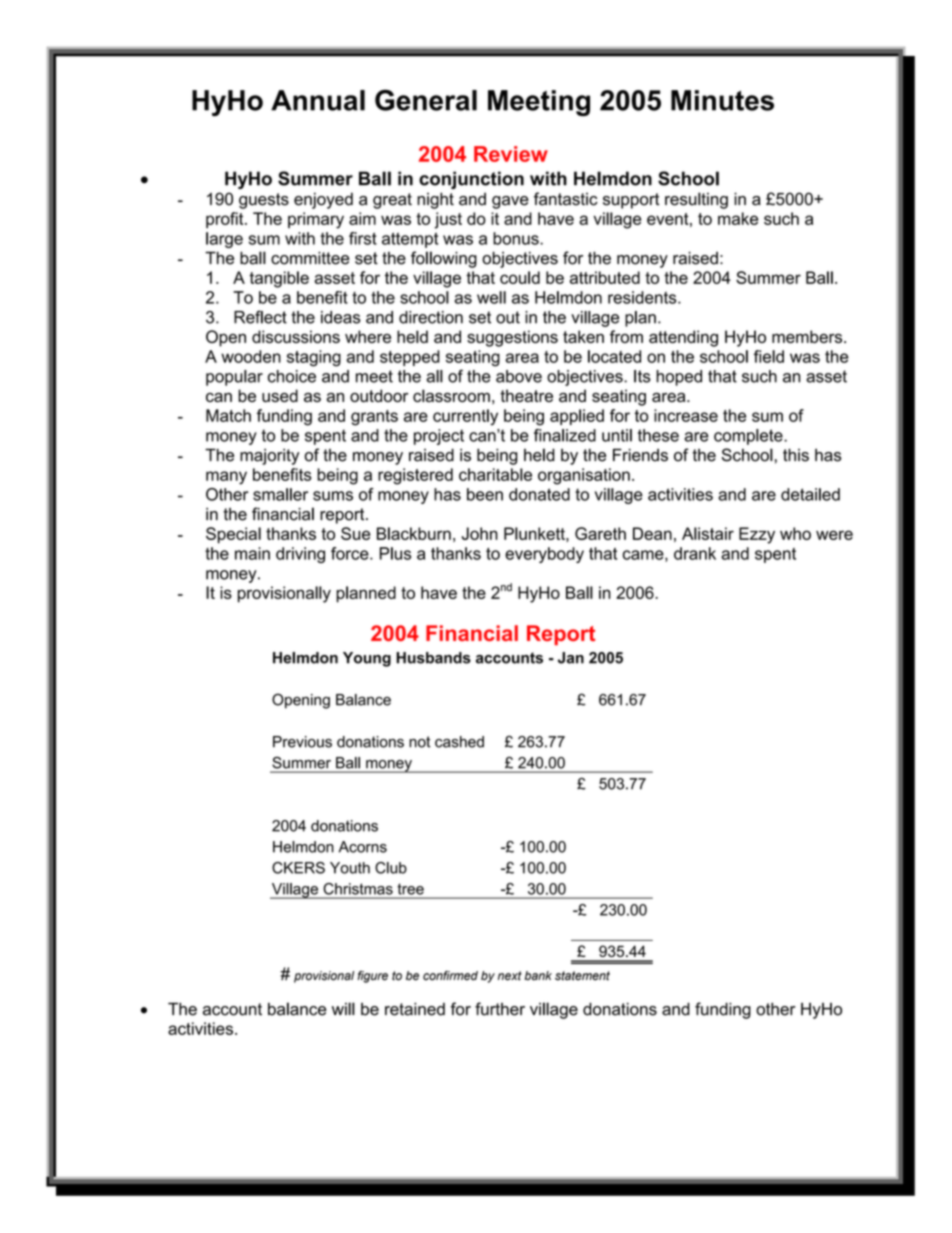  What do you see at coordinates (544, 555) in the screenshot?
I see `everybody` at bounding box center [544, 555].
